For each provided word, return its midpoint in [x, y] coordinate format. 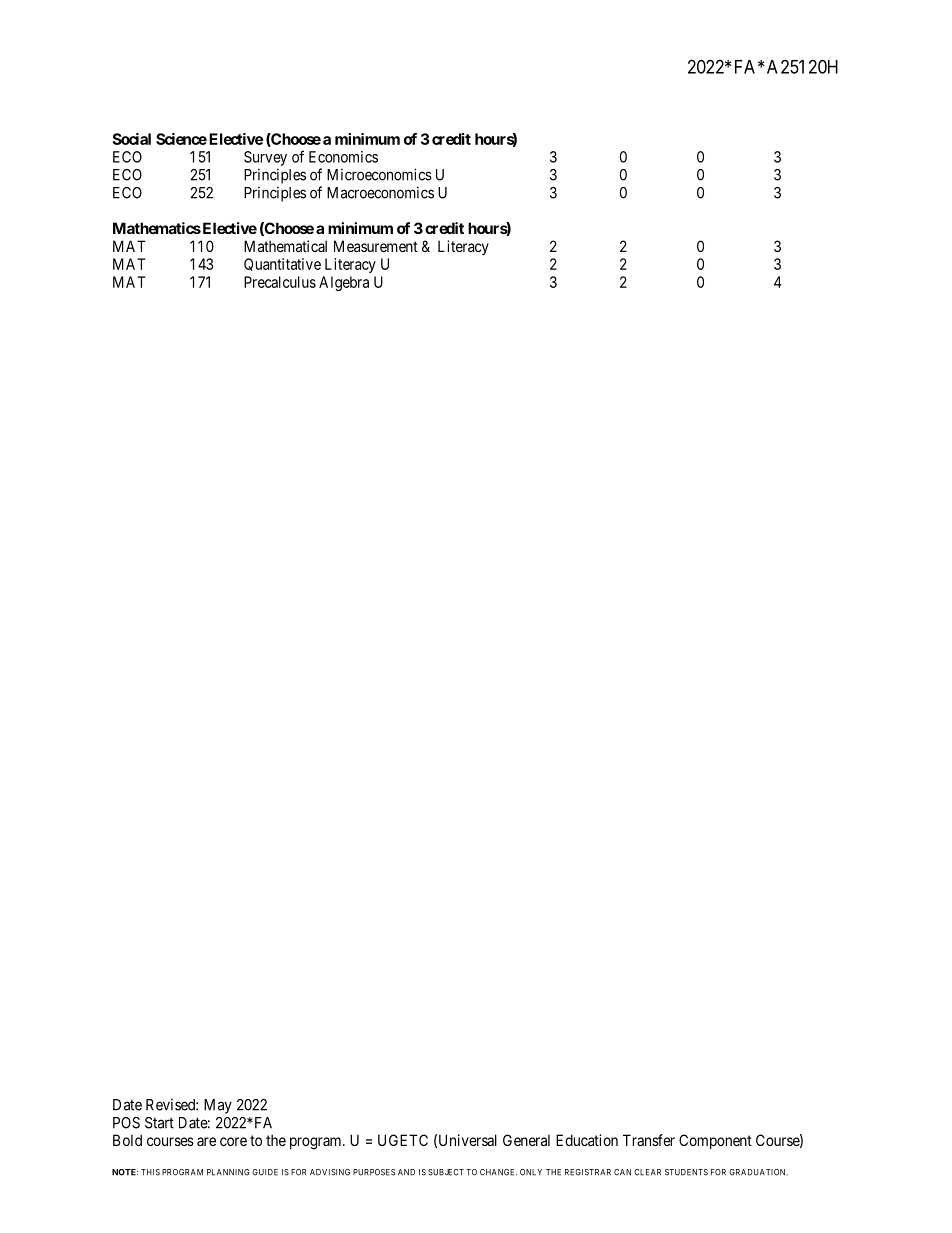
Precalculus [280, 282]
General [526, 1140]
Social [131, 139]
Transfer [649, 1140]
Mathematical [285, 246]
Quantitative [282, 264]
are [206, 1141]
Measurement [376, 246]
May [218, 1106]
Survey [265, 158]
